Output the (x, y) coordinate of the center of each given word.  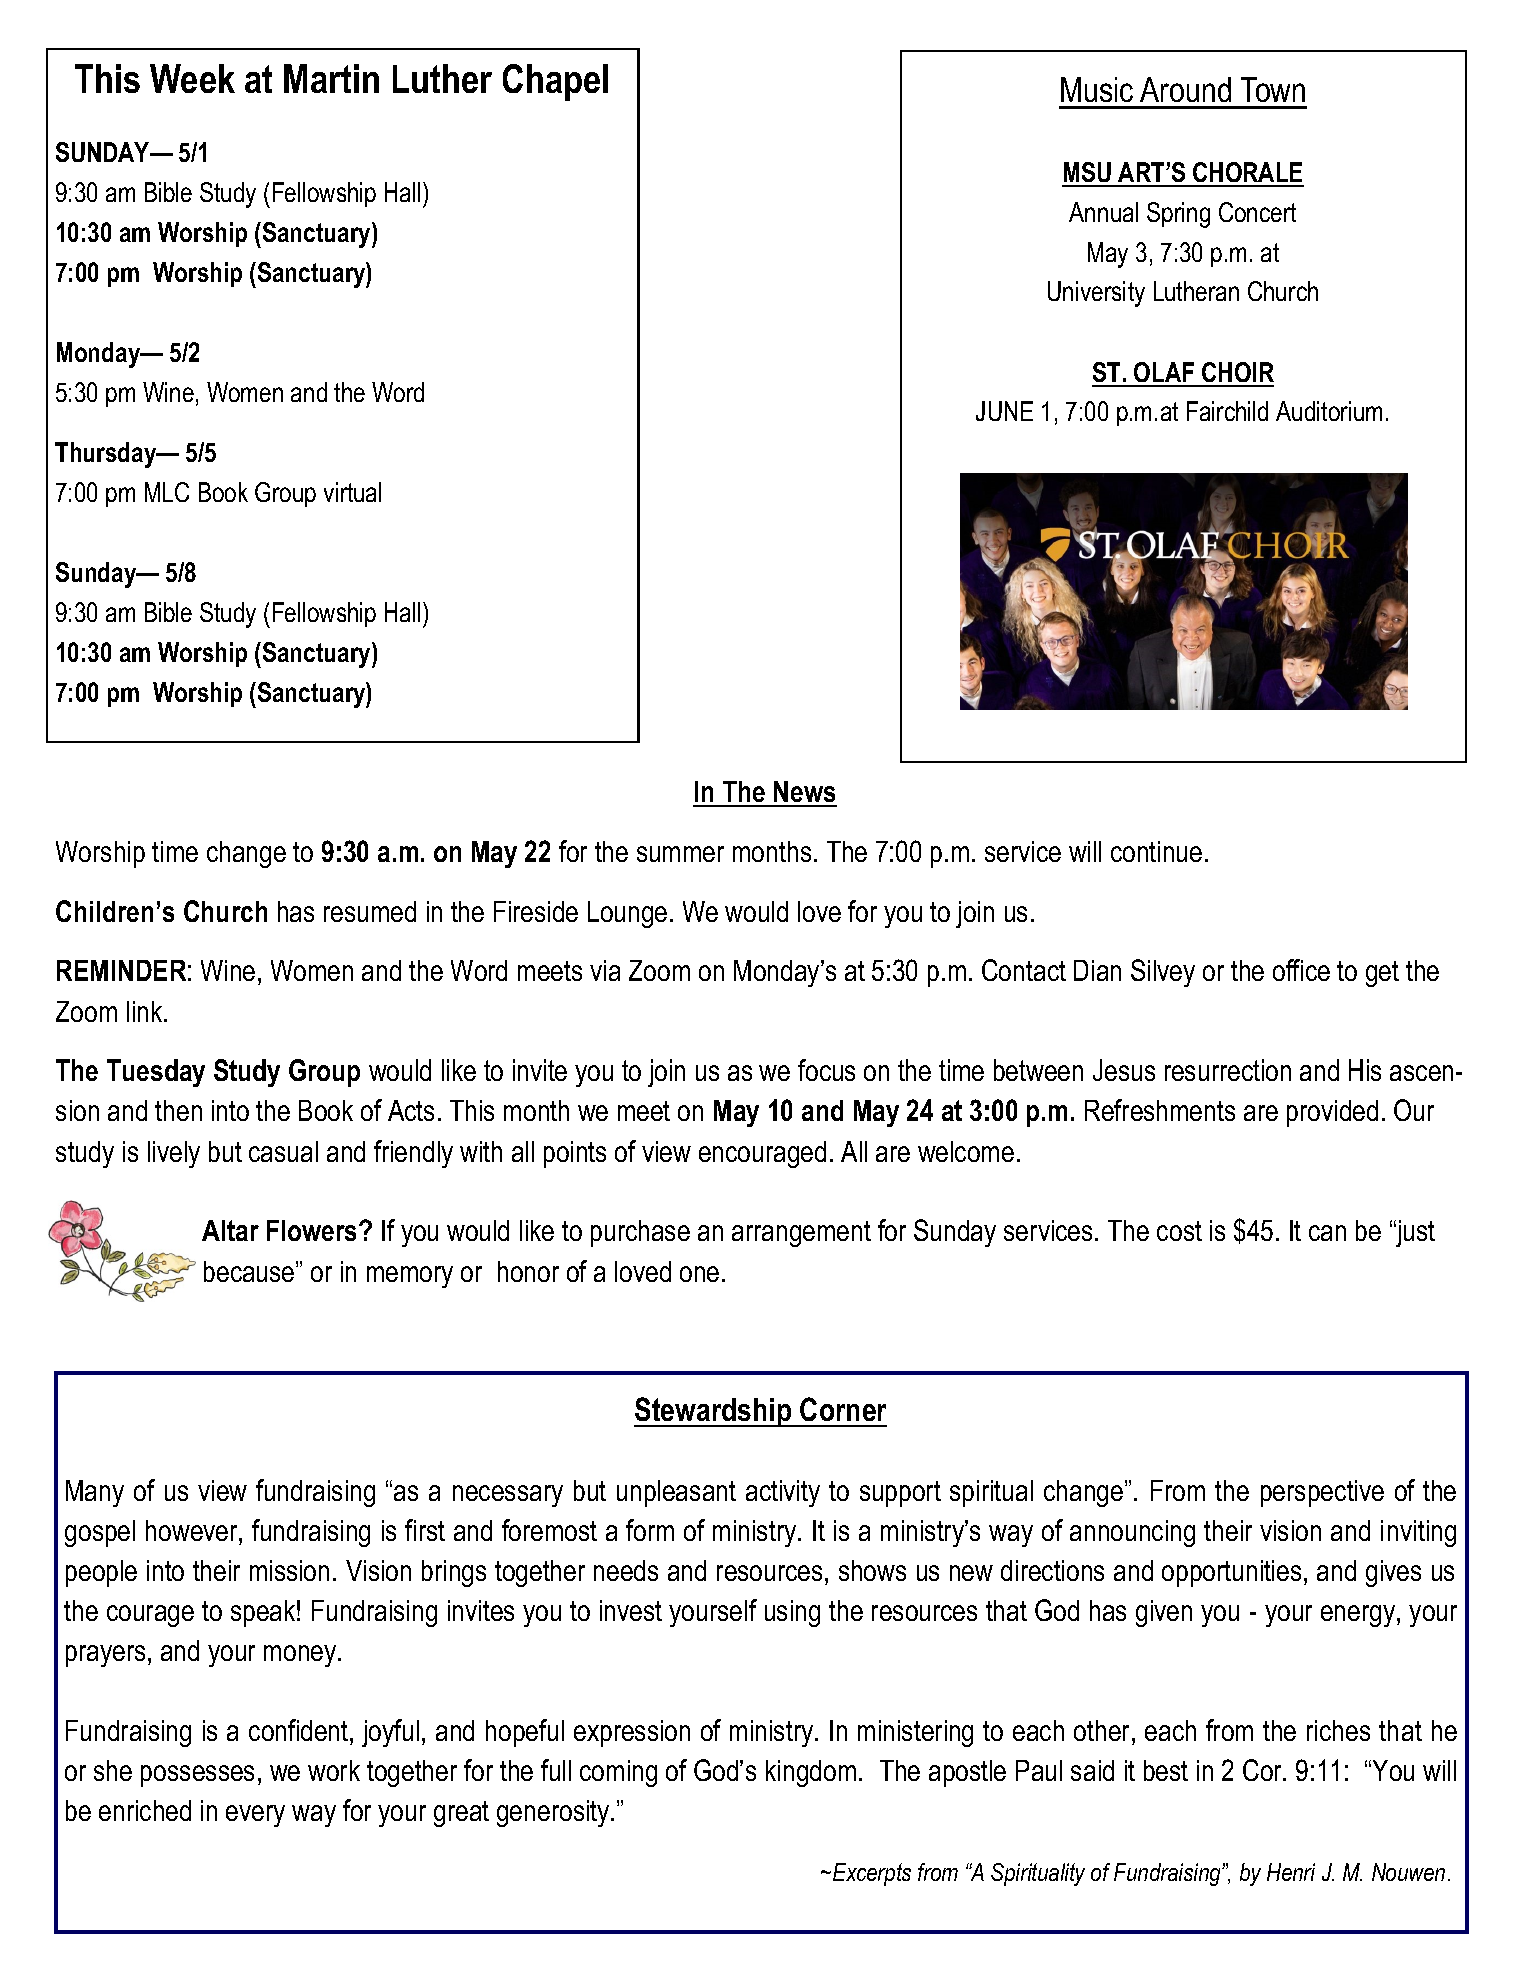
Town (1273, 89)
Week (192, 78)
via (605, 970)
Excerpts (872, 1874)
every (255, 1816)
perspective (1322, 1493)
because (250, 1271)
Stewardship (714, 1412)
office (1301, 970)
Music (1097, 89)
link (146, 1011)
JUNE (1004, 411)
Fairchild (1227, 411)
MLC (167, 492)
